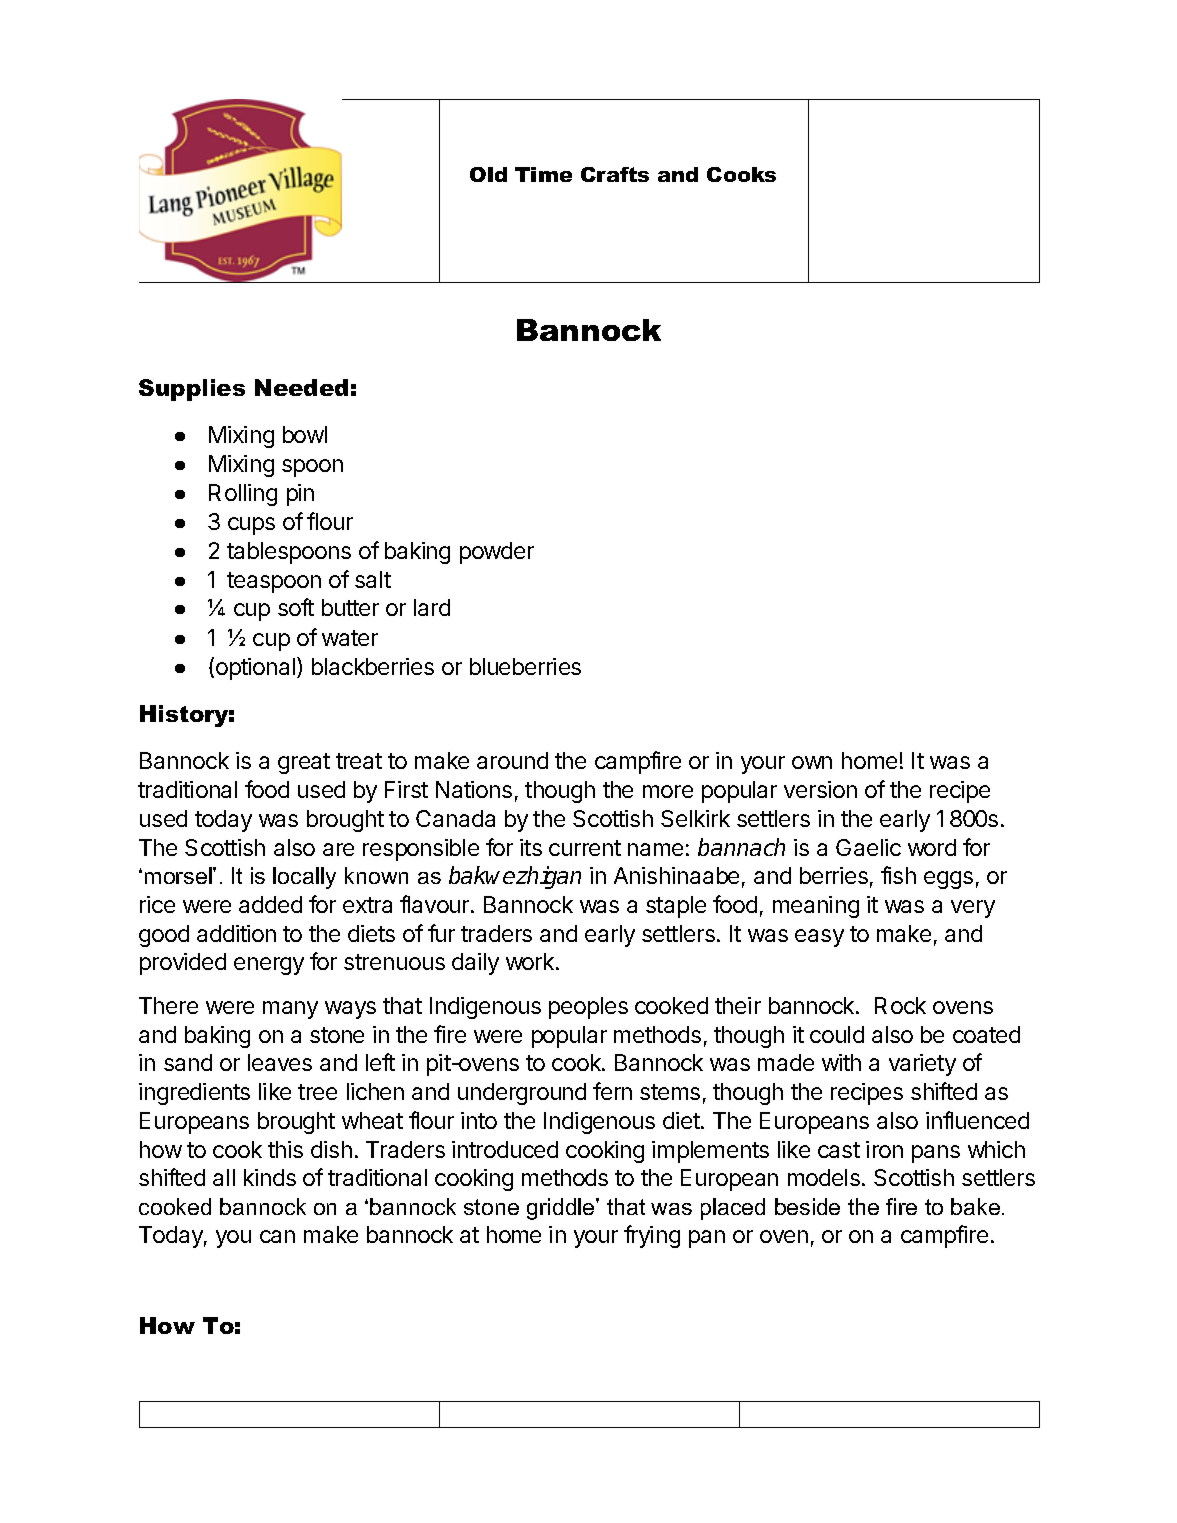 Image resolution: width=1177 pixels, height=1523 pixels. I want to click on Time, so click(543, 174).
